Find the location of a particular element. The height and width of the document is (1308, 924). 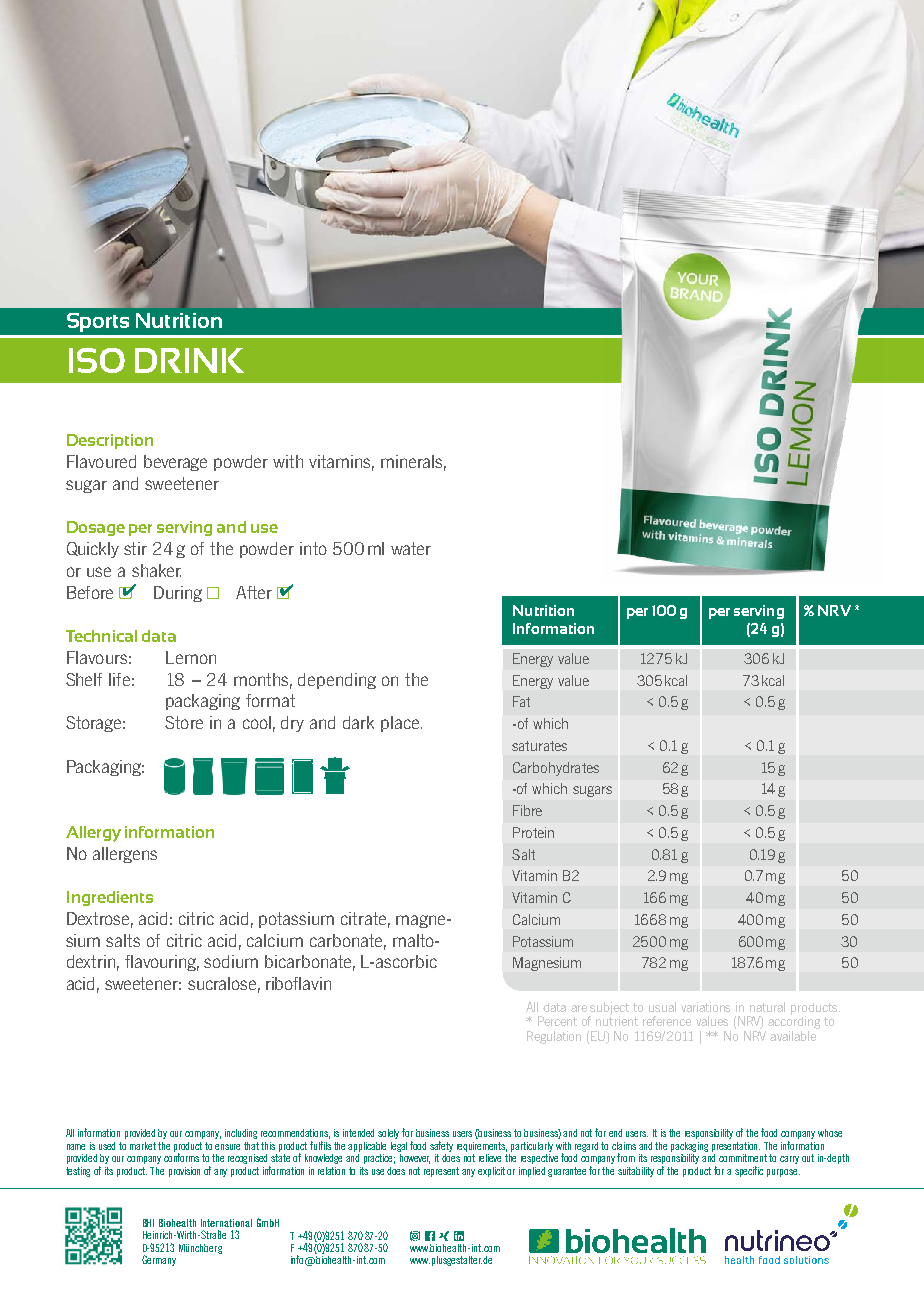

DRINK is located at coordinates (189, 360).
